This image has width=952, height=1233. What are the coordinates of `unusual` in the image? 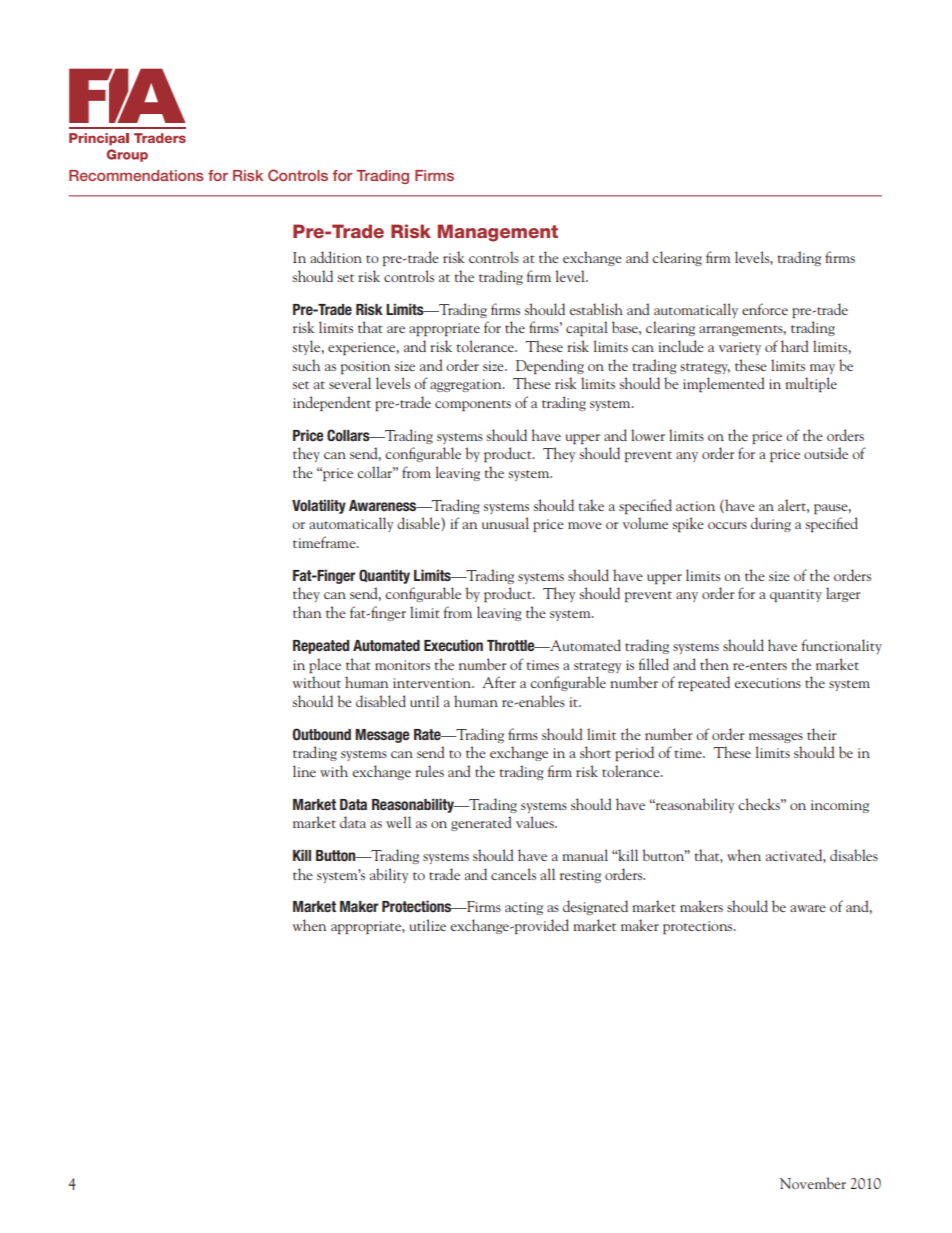 It's located at (505, 523).
